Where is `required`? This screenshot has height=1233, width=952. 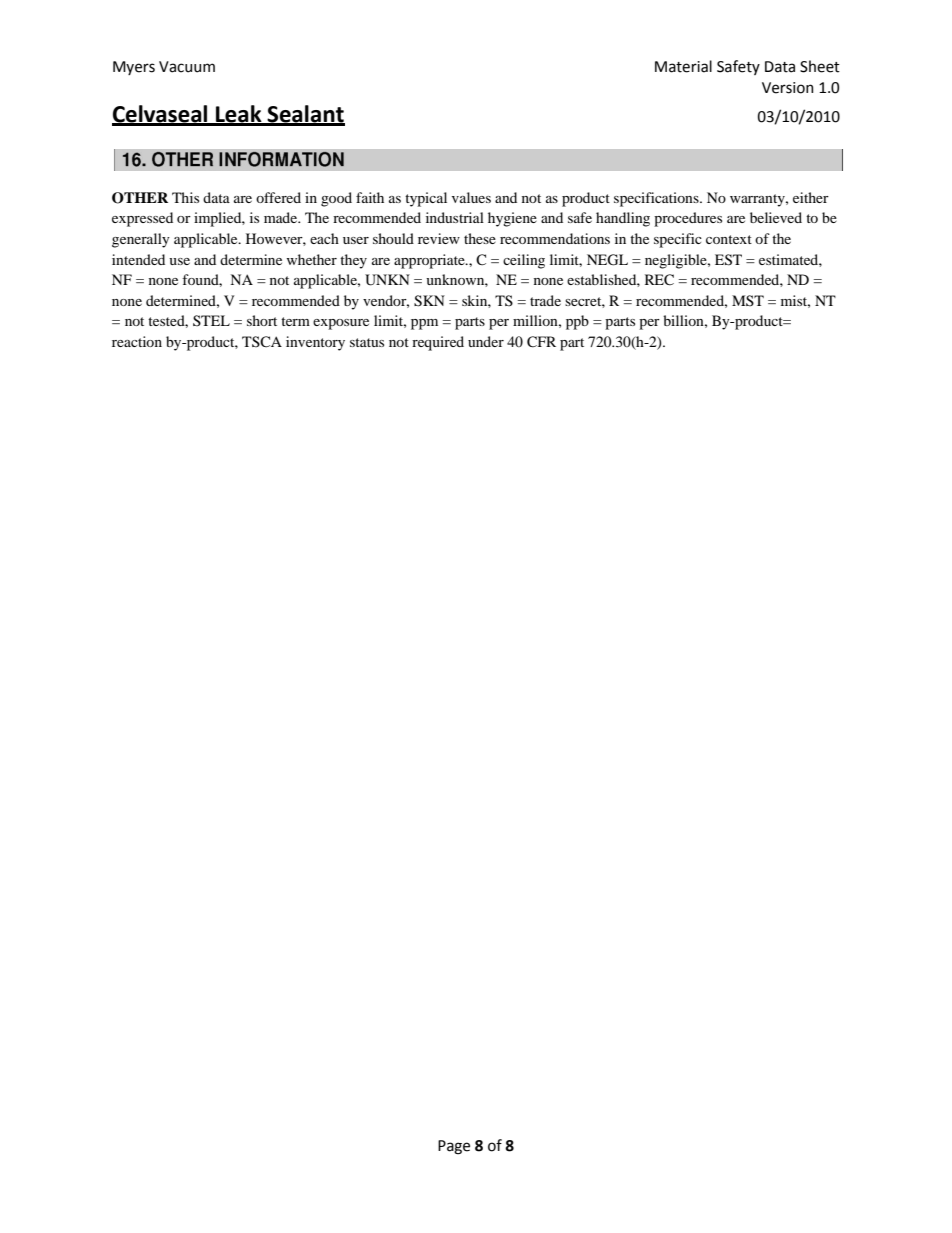
required is located at coordinates (438, 343).
